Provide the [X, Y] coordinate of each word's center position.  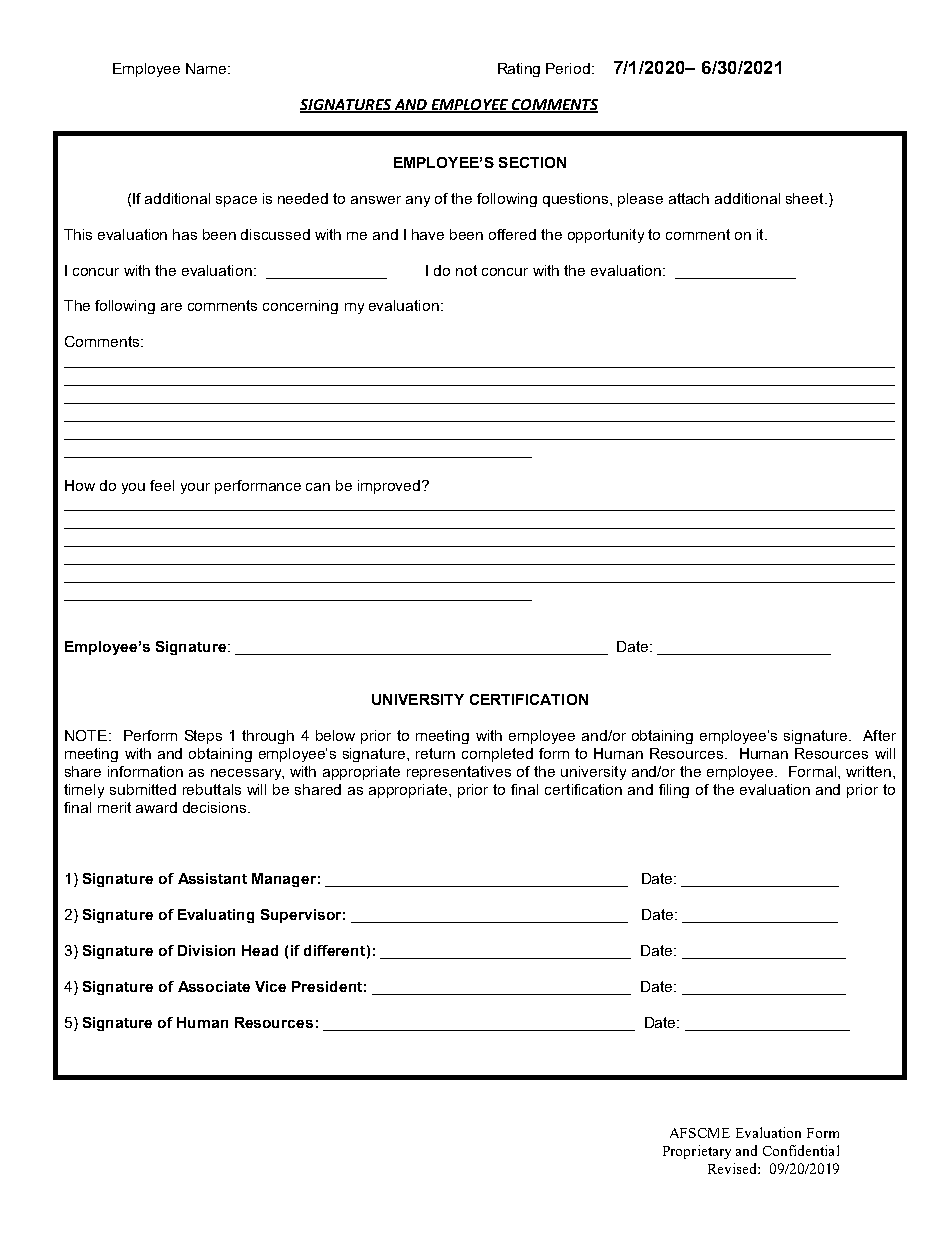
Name [207, 68]
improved [390, 487]
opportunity [606, 236]
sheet [806, 198]
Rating [519, 70]
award [156, 807]
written [868, 771]
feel [162, 485]
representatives [459, 773]
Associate [214, 986]
